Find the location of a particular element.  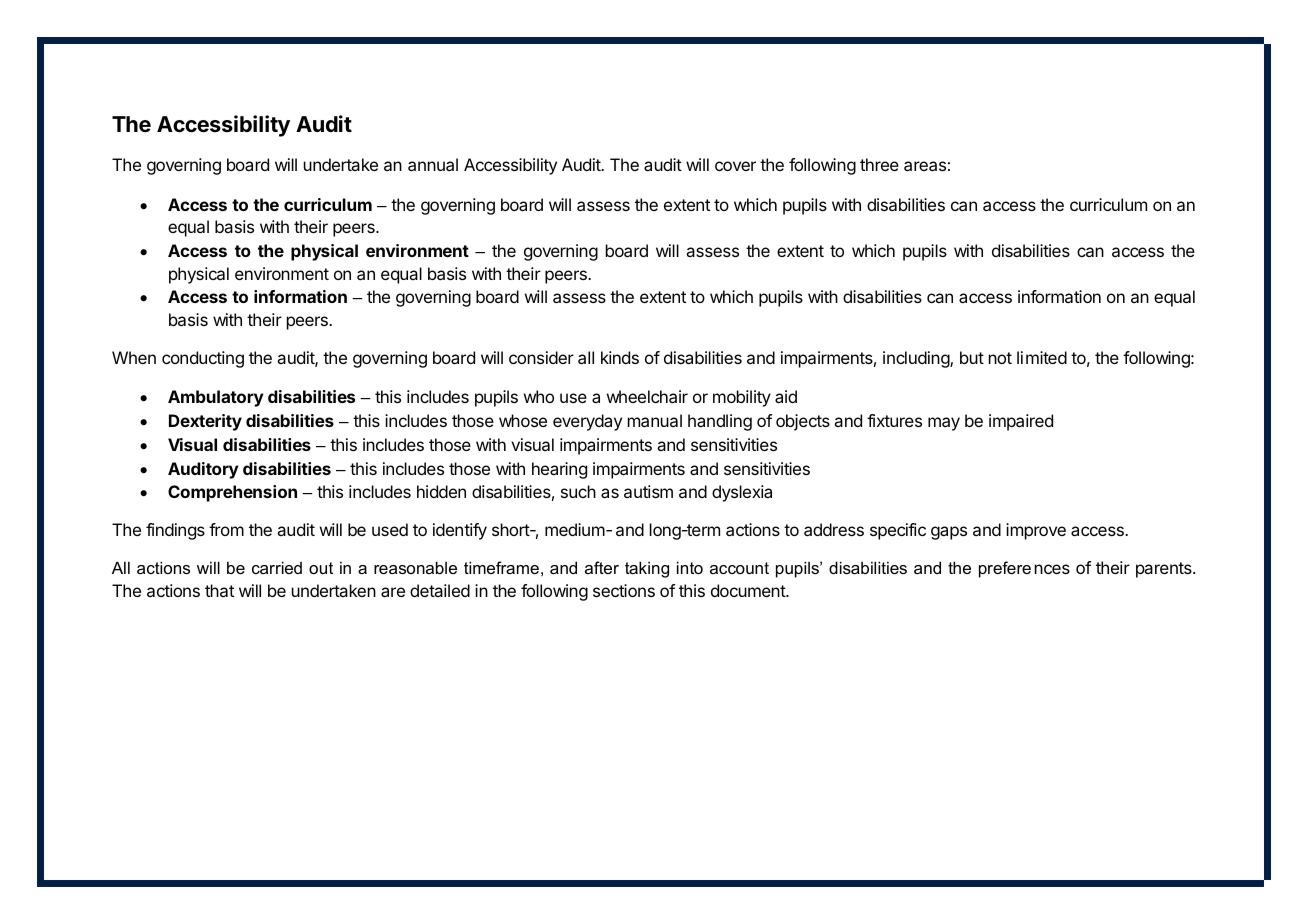

wheelchair is located at coordinates (647, 396).
